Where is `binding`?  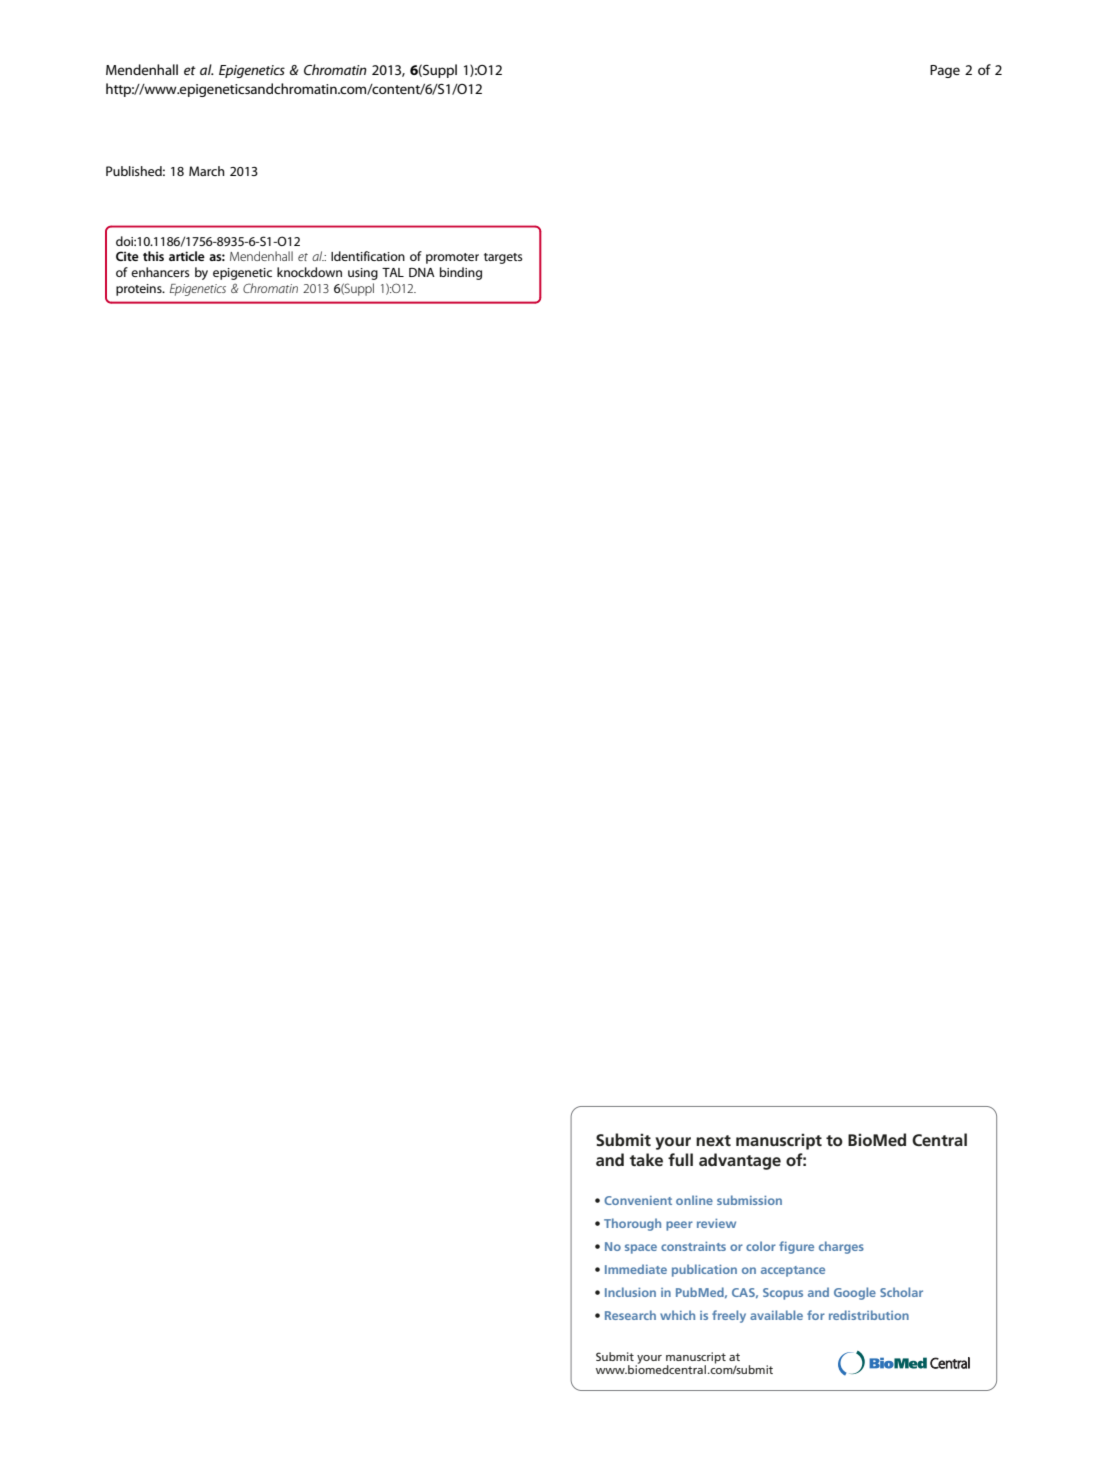
binding is located at coordinates (461, 273).
